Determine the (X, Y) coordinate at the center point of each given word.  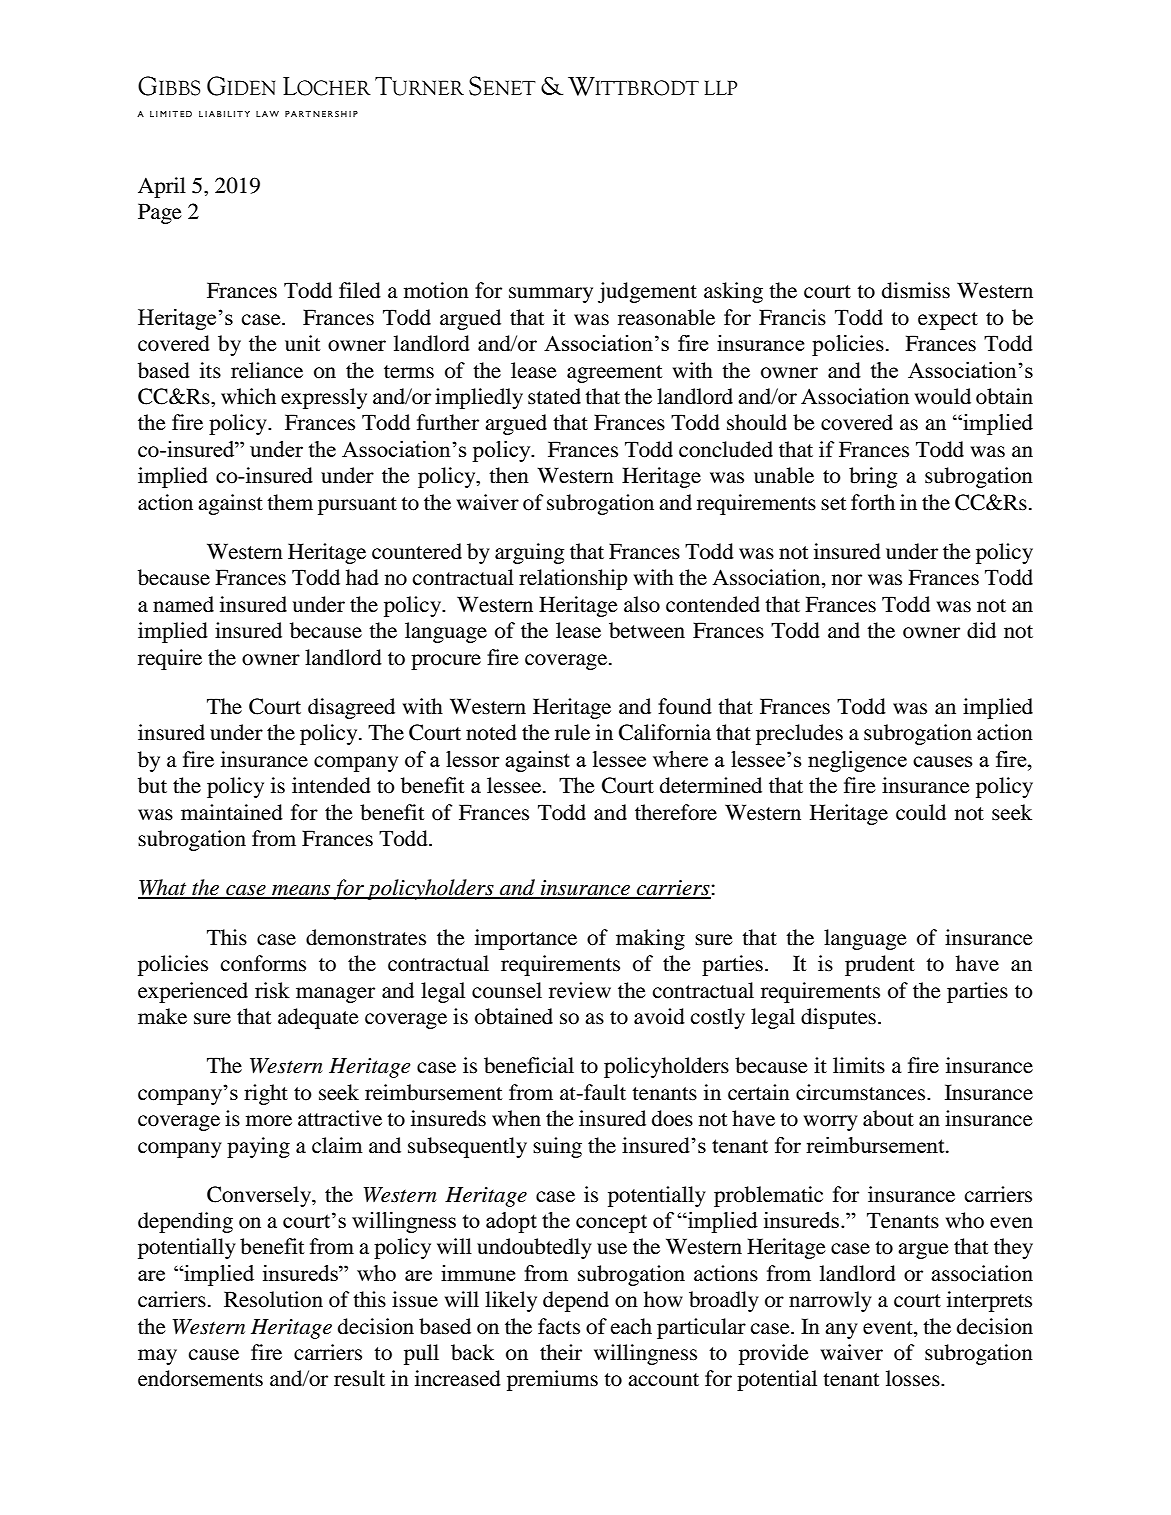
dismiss (916, 290)
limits (859, 1065)
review (580, 990)
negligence (857, 761)
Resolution (273, 1299)
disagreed (351, 708)
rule (572, 732)
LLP (721, 87)
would (942, 396)
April (162, 187)
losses (914, 1378)
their (561, 1352)
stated (554, 396)
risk (272, 990)
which (248, 396)
